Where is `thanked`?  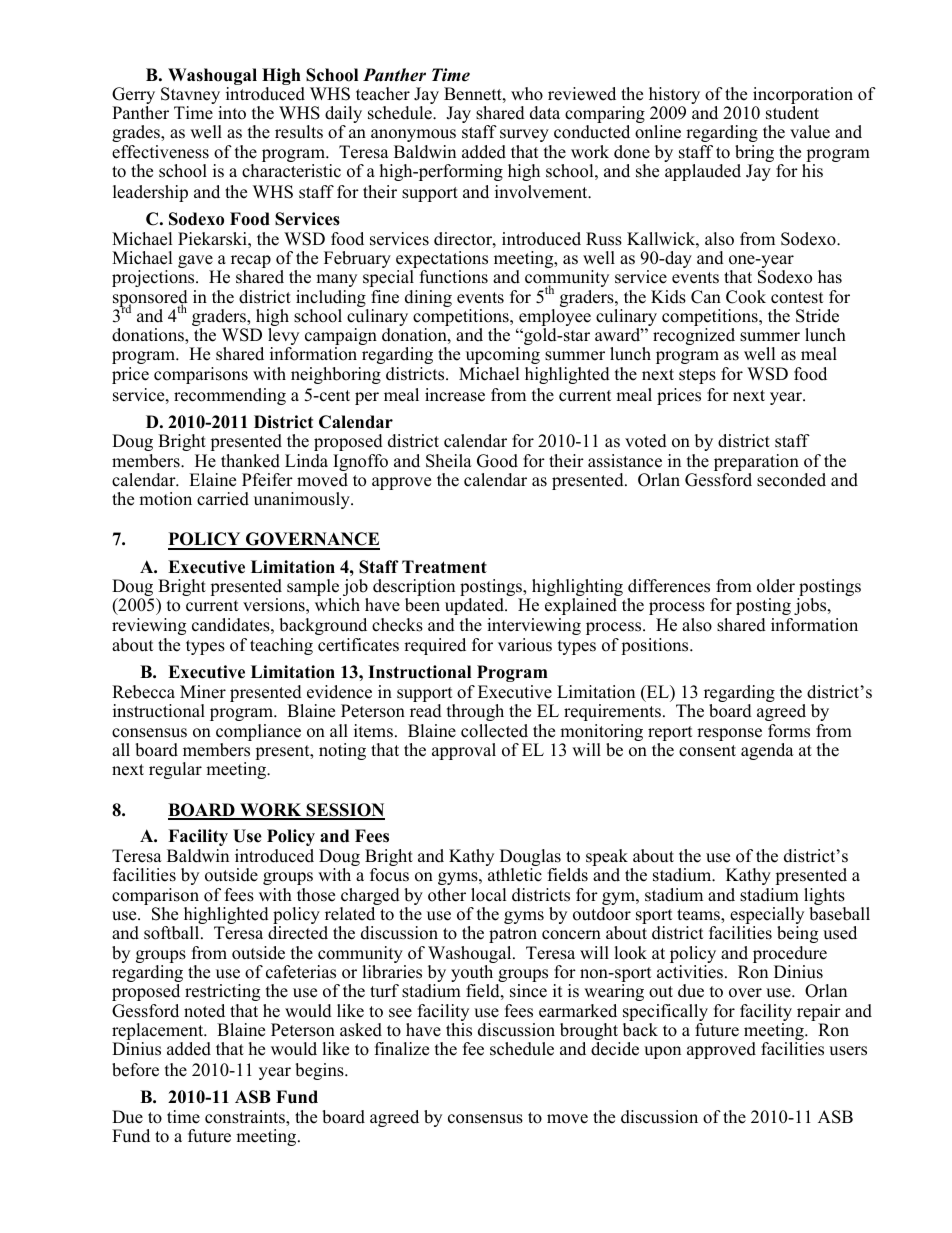
thanked is located at coordinates (250, 461).
